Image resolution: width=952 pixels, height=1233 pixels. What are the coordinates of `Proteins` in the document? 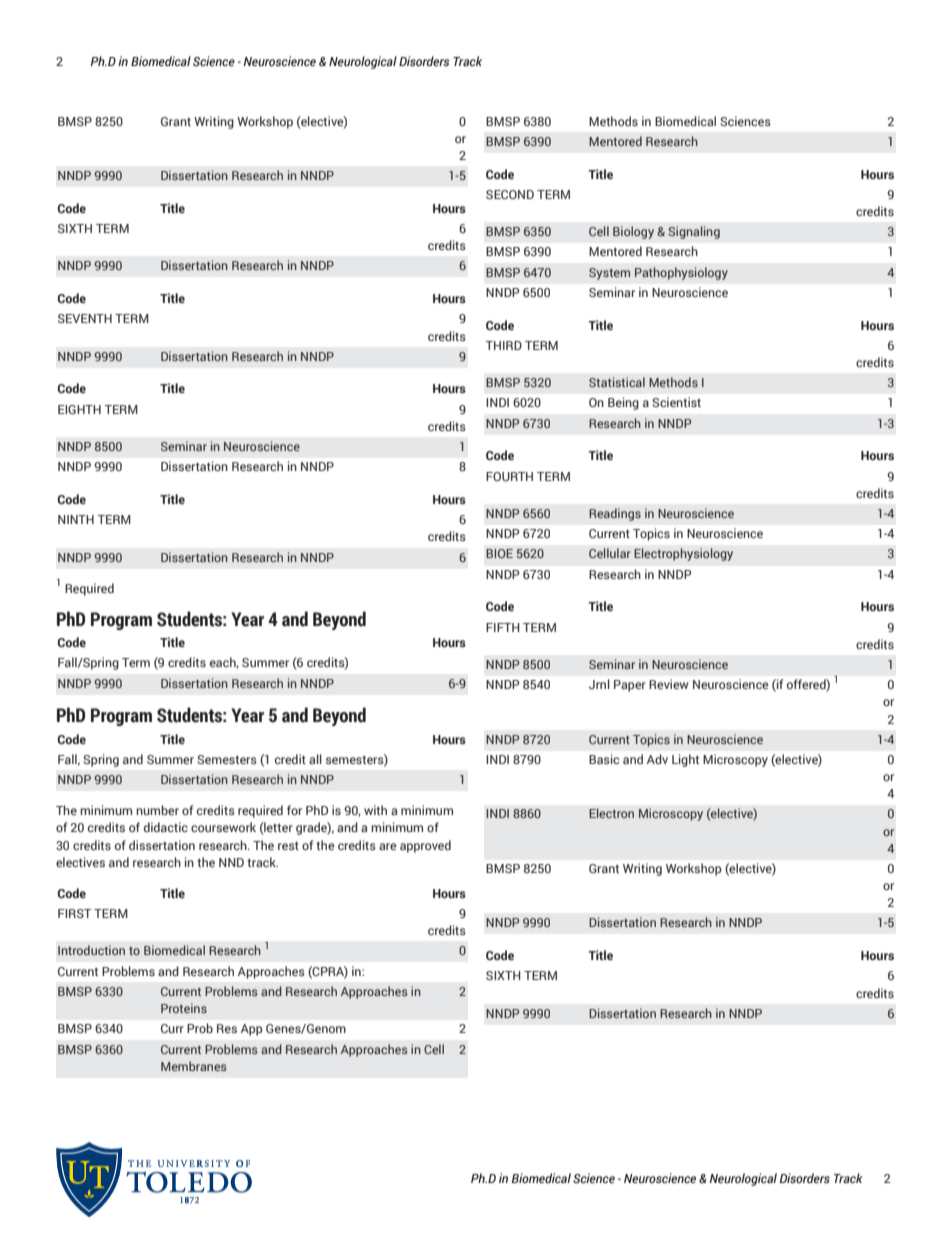 It's located at (184, 1008).
